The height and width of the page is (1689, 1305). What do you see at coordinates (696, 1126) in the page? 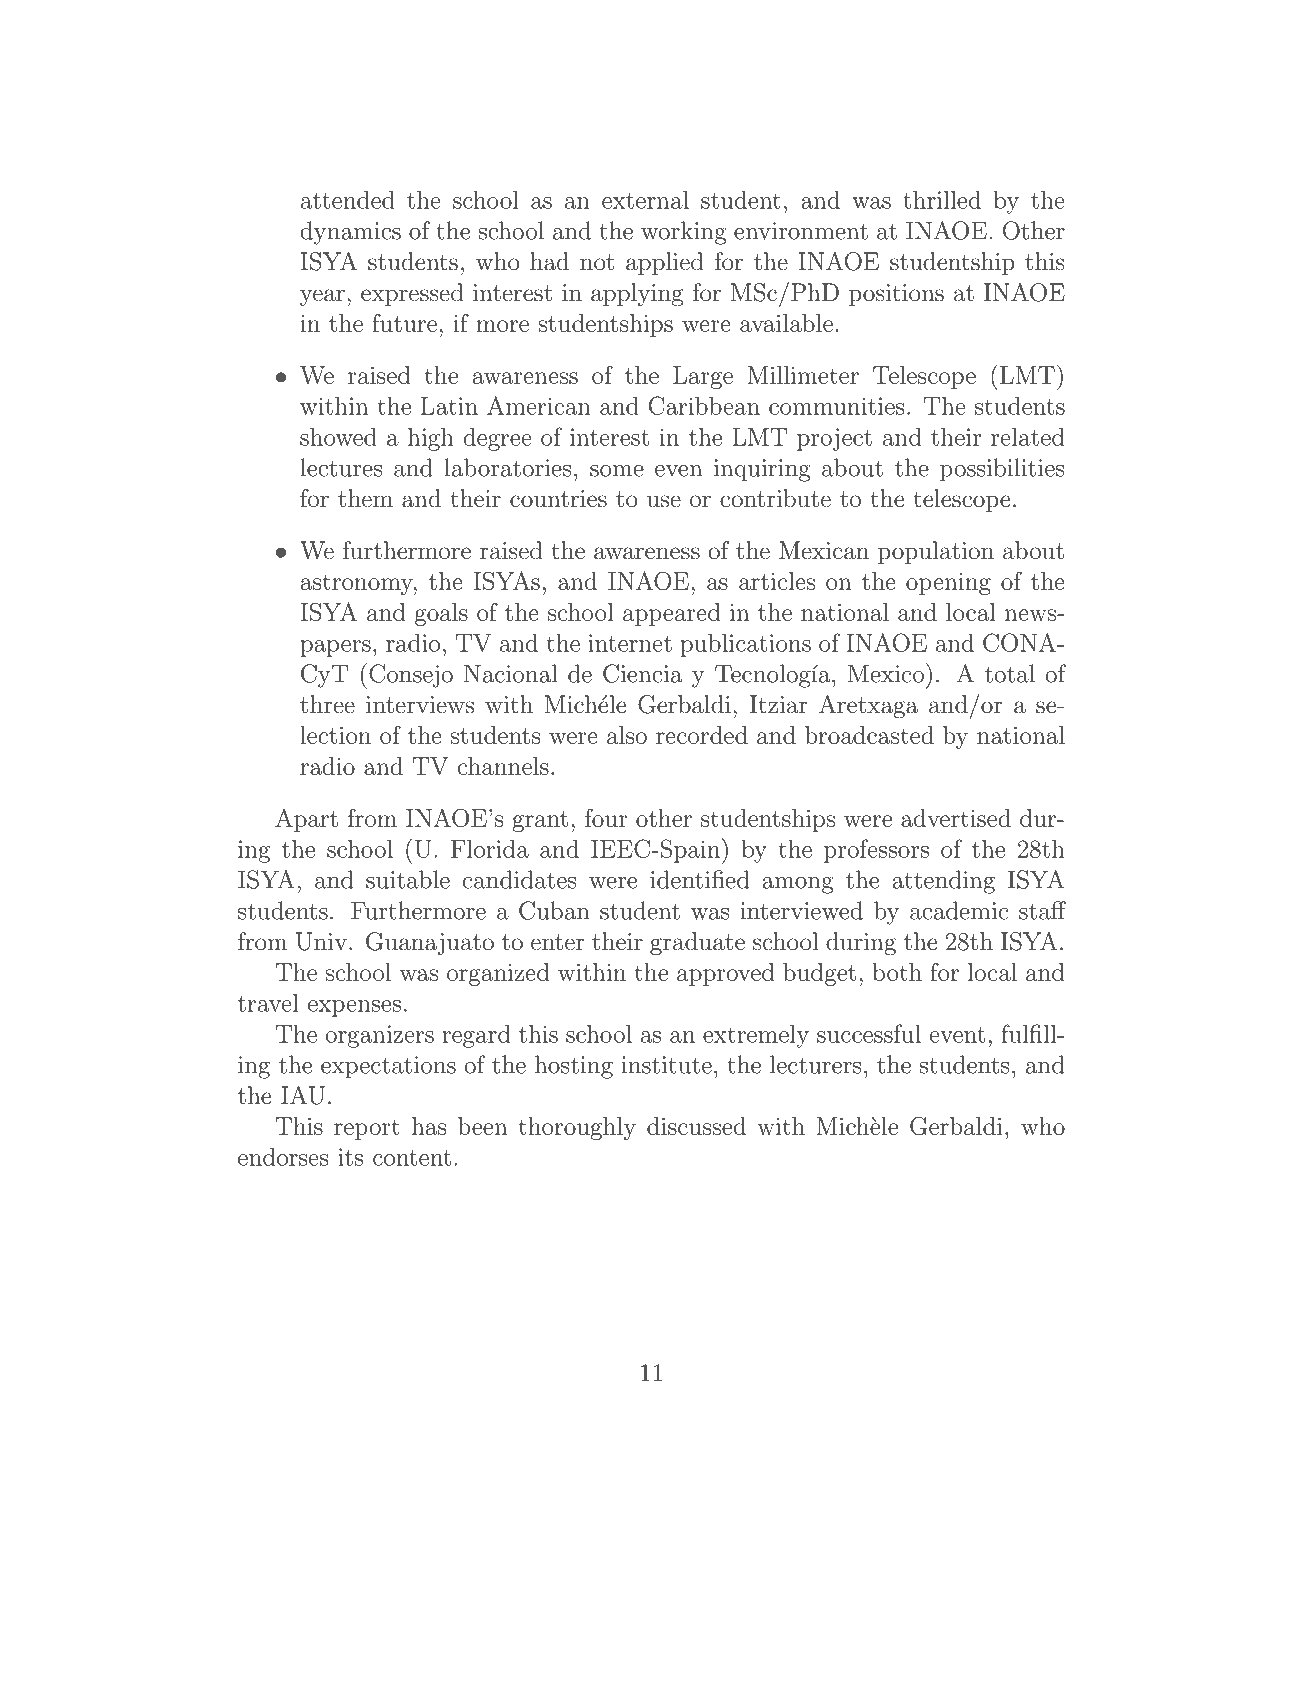
I see `discussed` at bounding box center [696, 1126].
